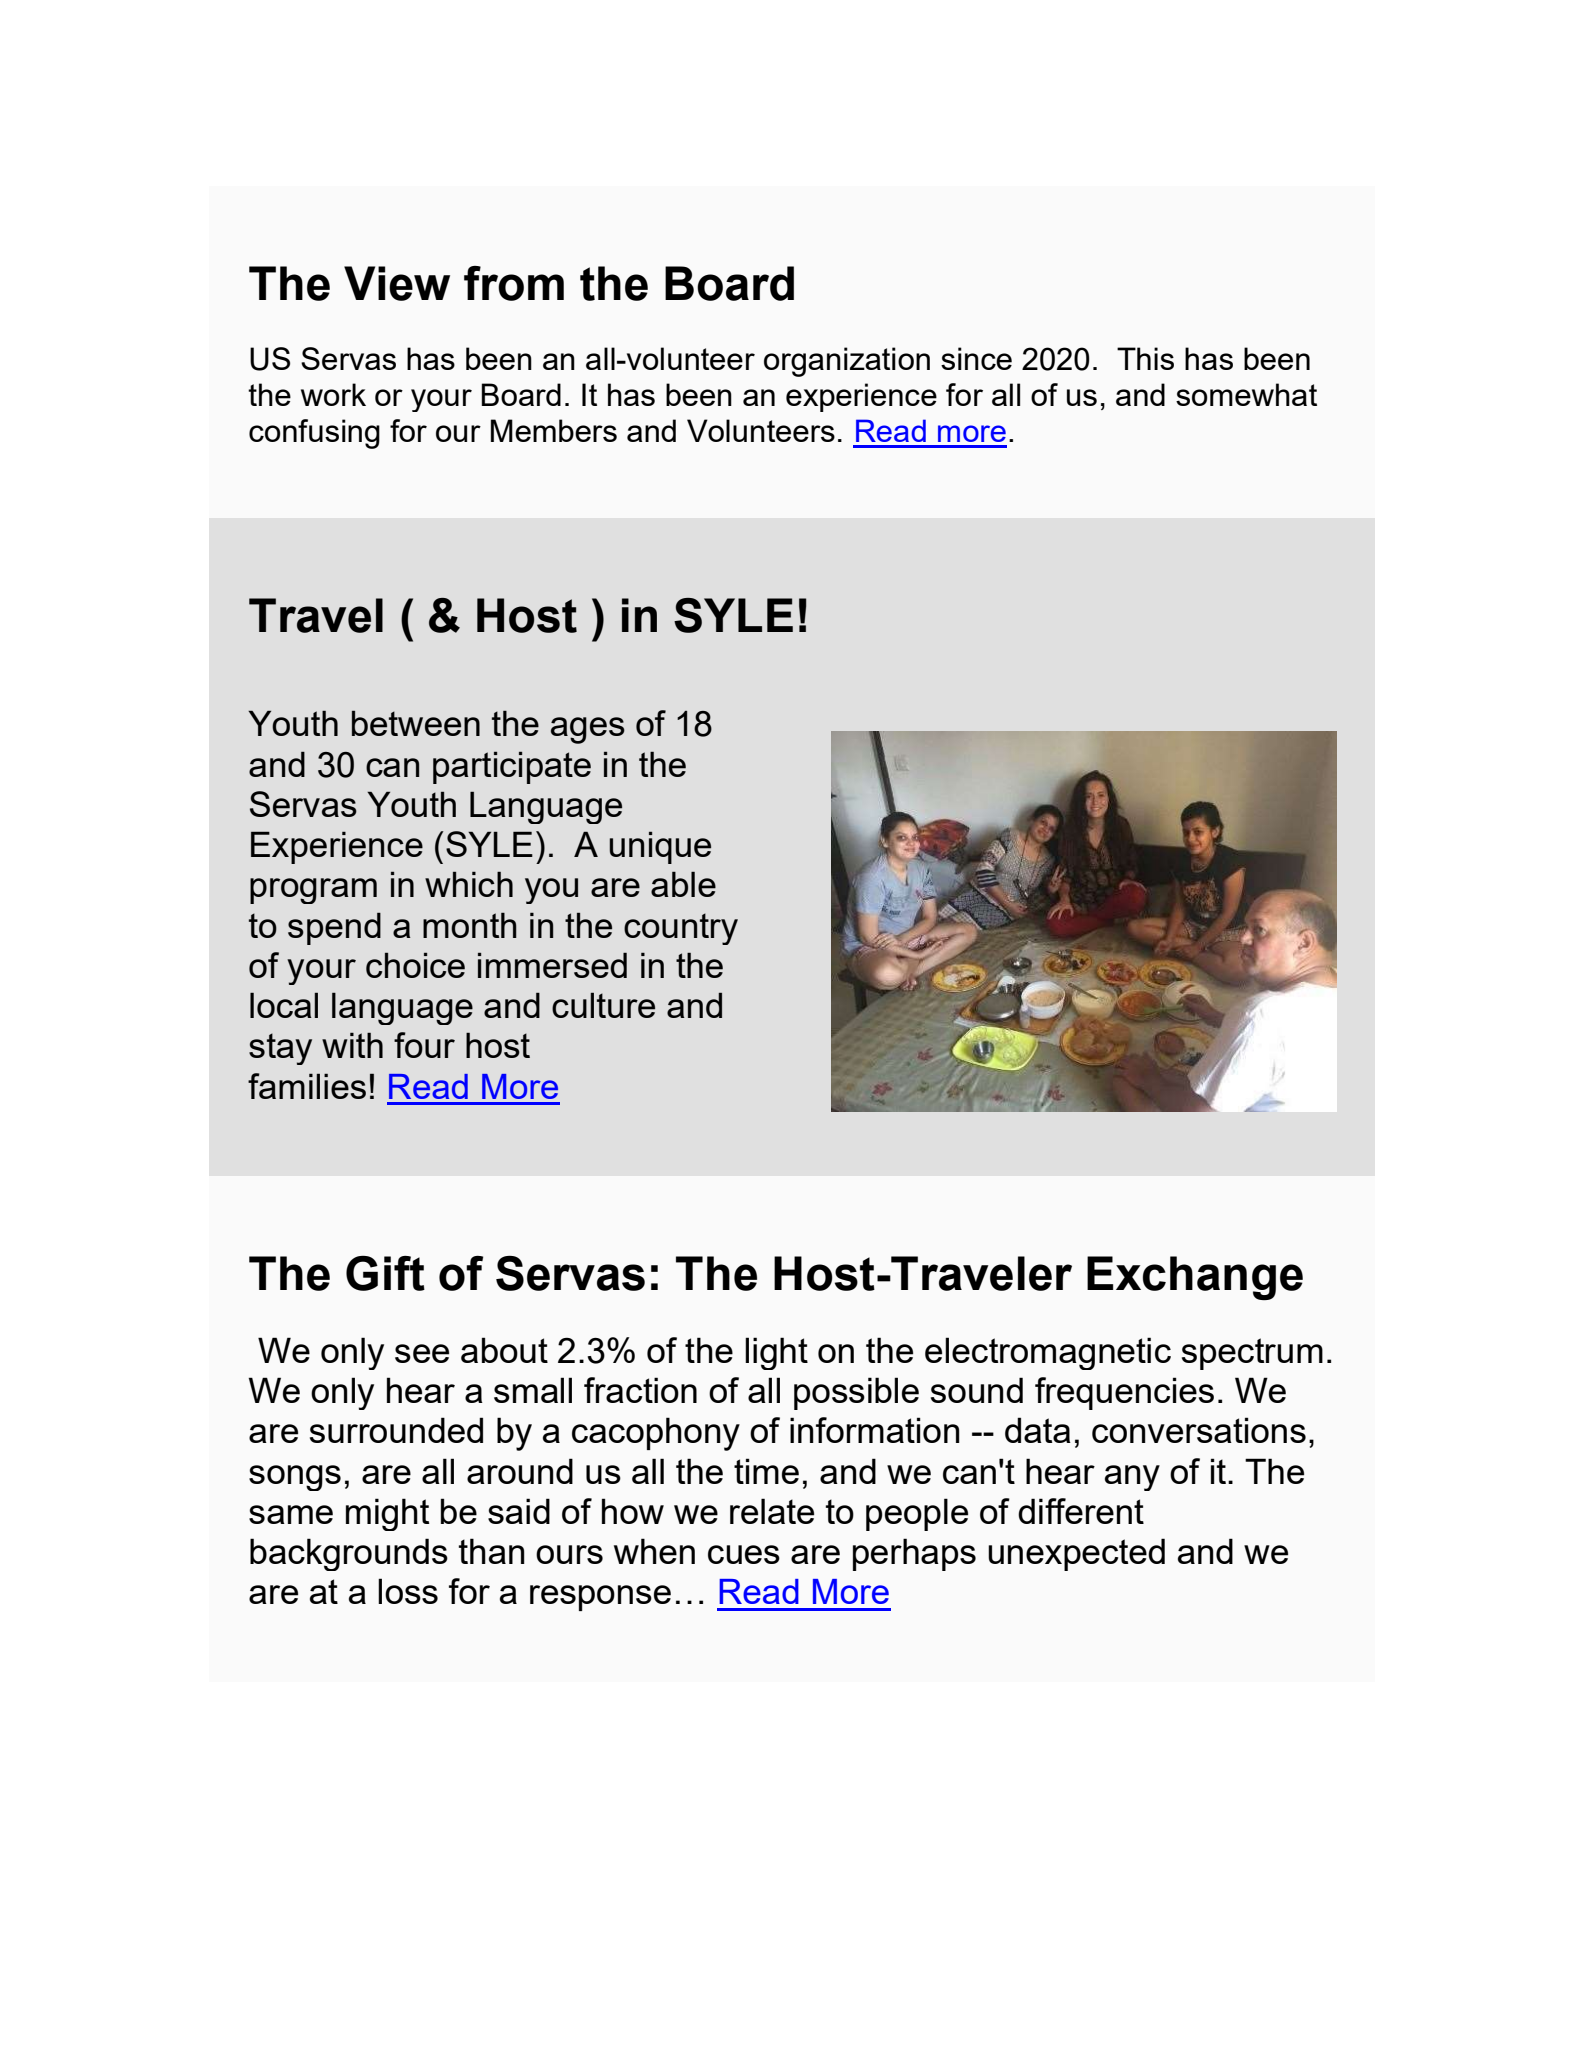  I want to click on somewhat, so click(1246, 394).
